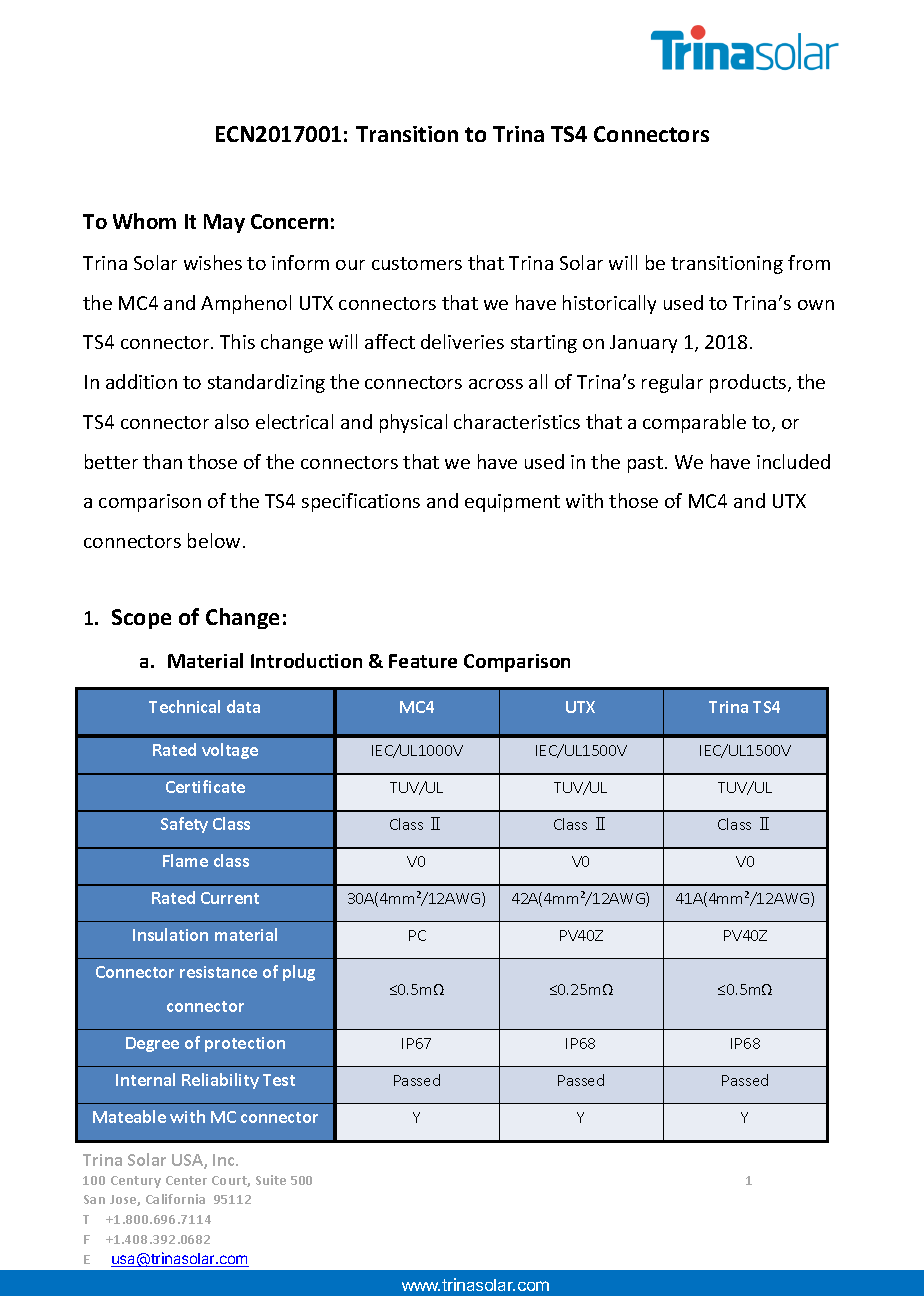 The width and height of the screenshot is (924, 1308). Describe the element at coordinates (279, 1080) in the screenshot. I see `Test` at that location.
